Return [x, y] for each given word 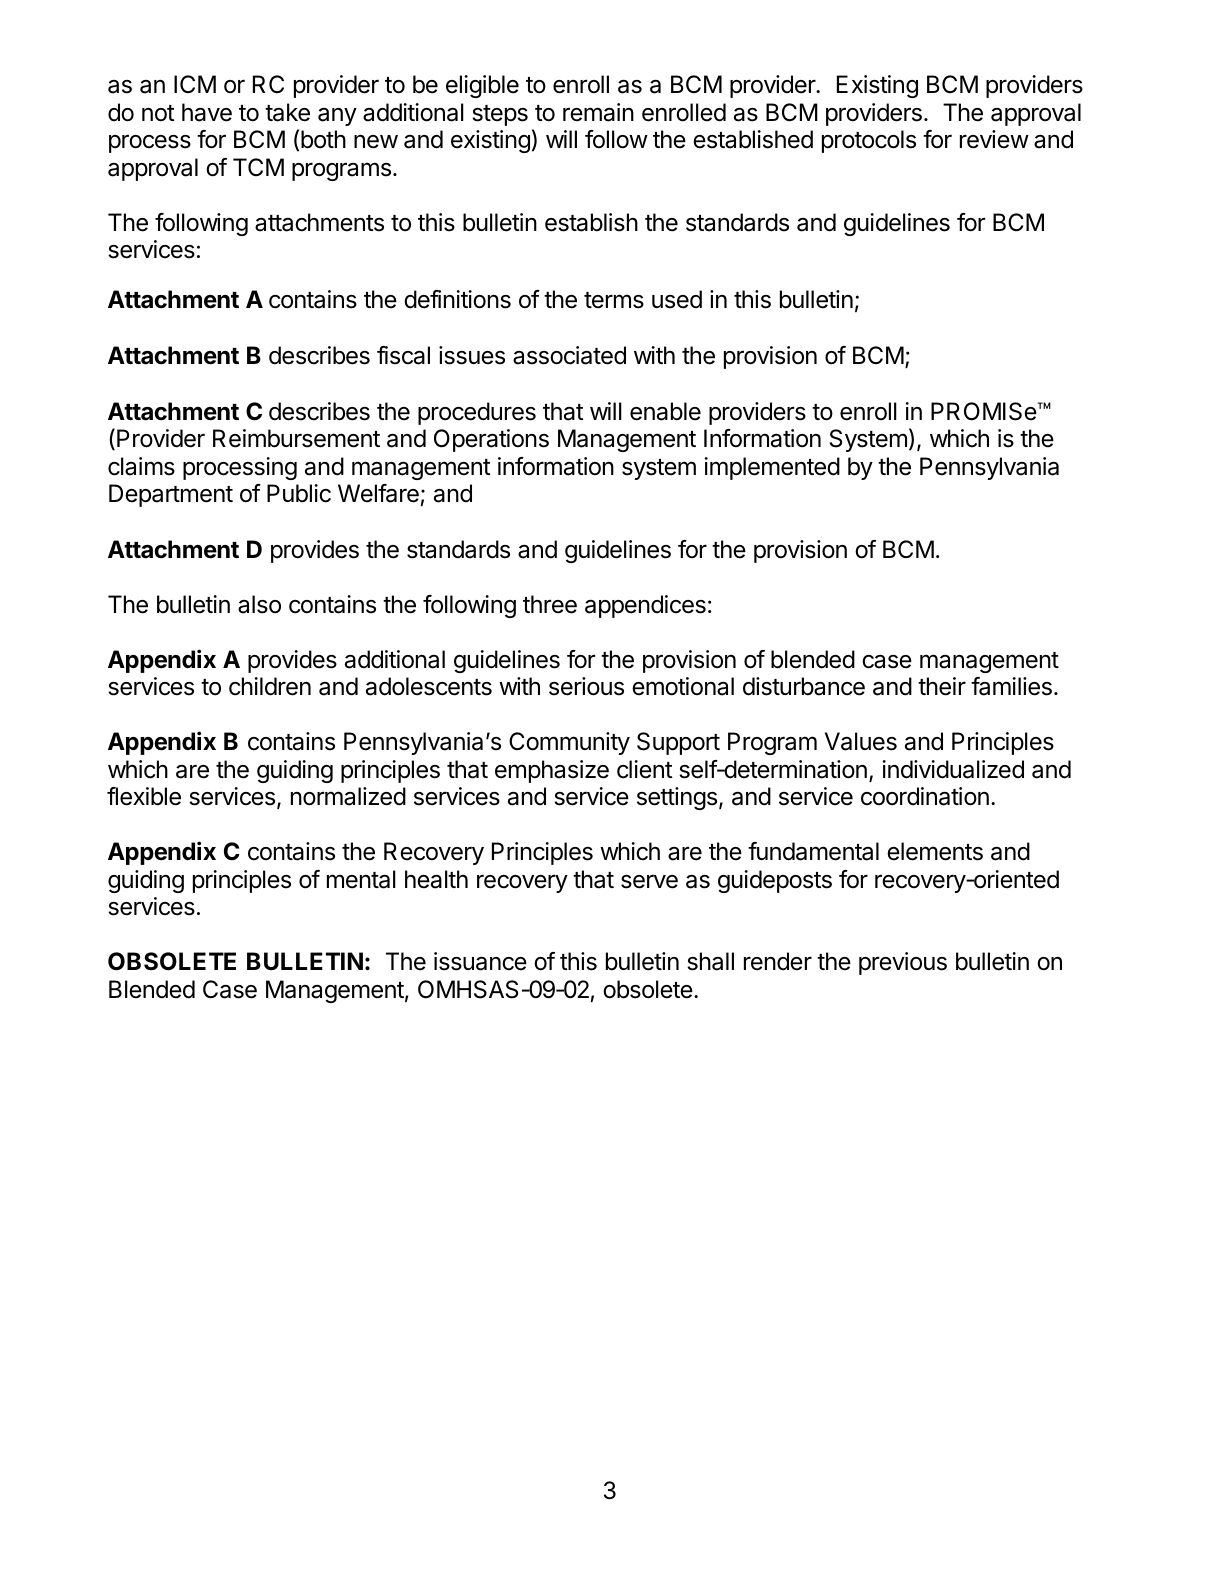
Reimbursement [296, 438]
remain [598, 112]
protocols [869, 141]
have [207, 112]
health [436, 879]
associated [569, 355]
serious [586, 686]
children [270, 686]
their [942, 686]
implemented [772, 468]
